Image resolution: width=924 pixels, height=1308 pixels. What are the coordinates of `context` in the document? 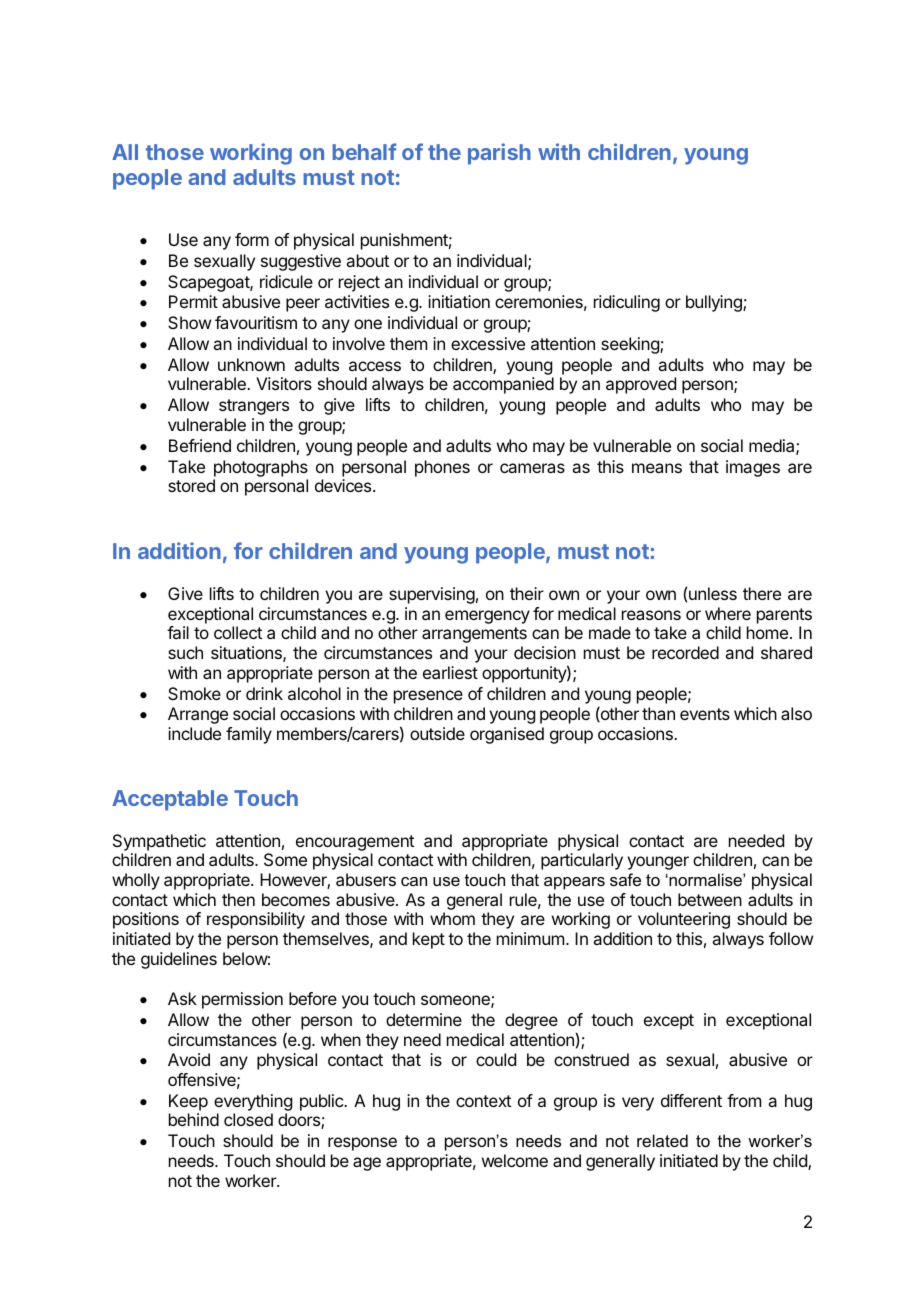 It's located at (483, 1101).
